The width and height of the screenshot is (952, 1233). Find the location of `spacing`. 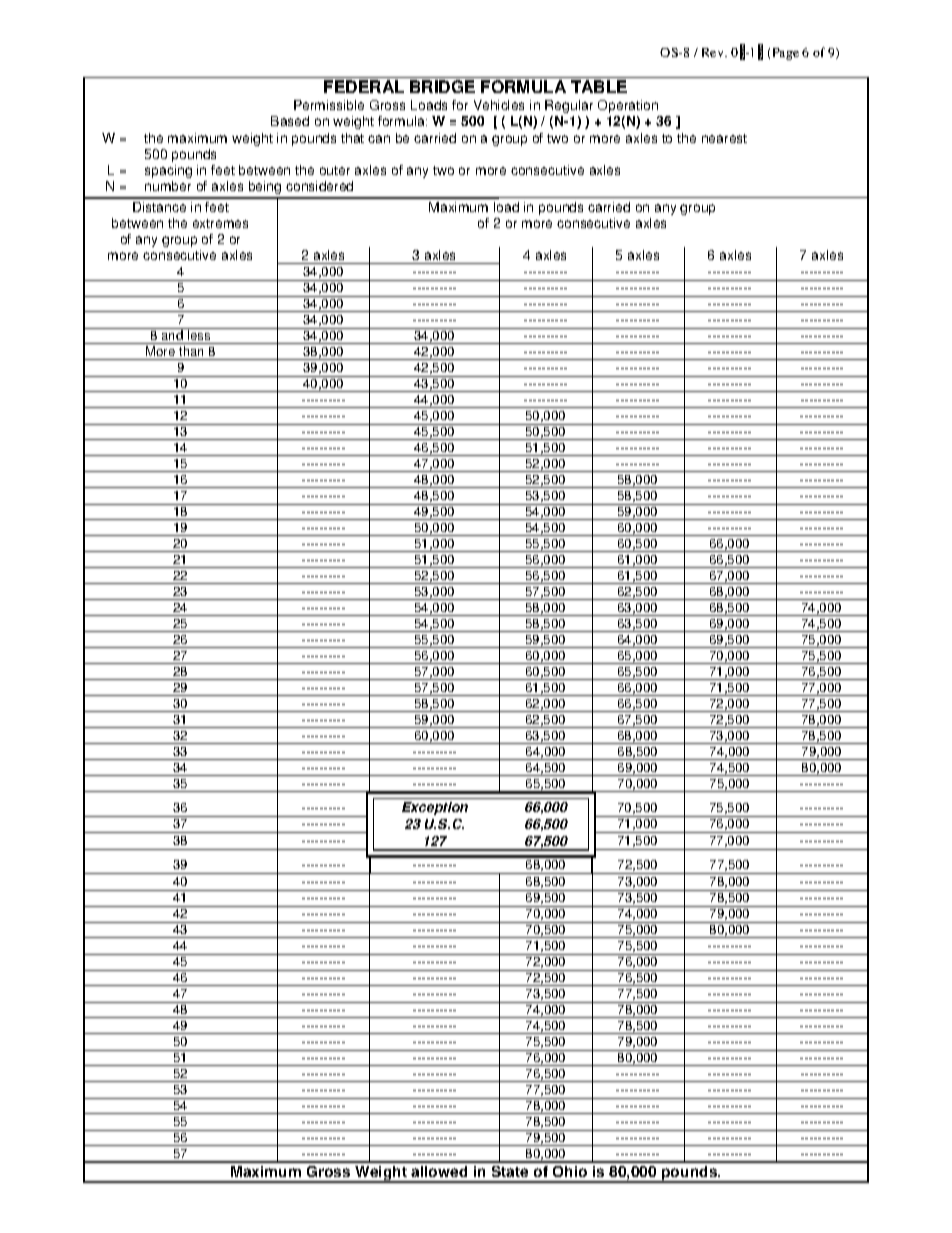

spacing is located at coordinates (168, 171).
